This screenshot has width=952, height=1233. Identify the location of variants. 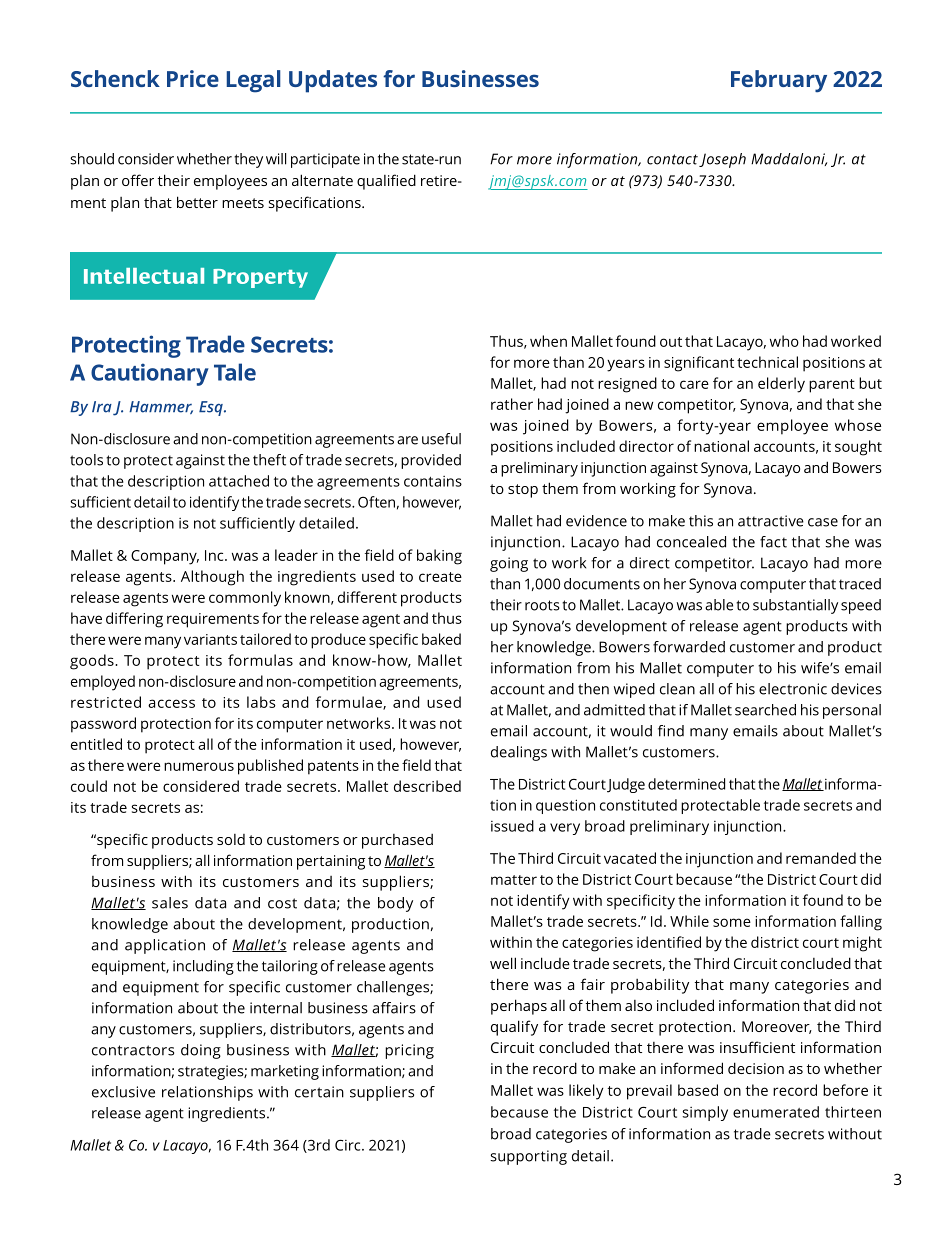
(210, 639).
